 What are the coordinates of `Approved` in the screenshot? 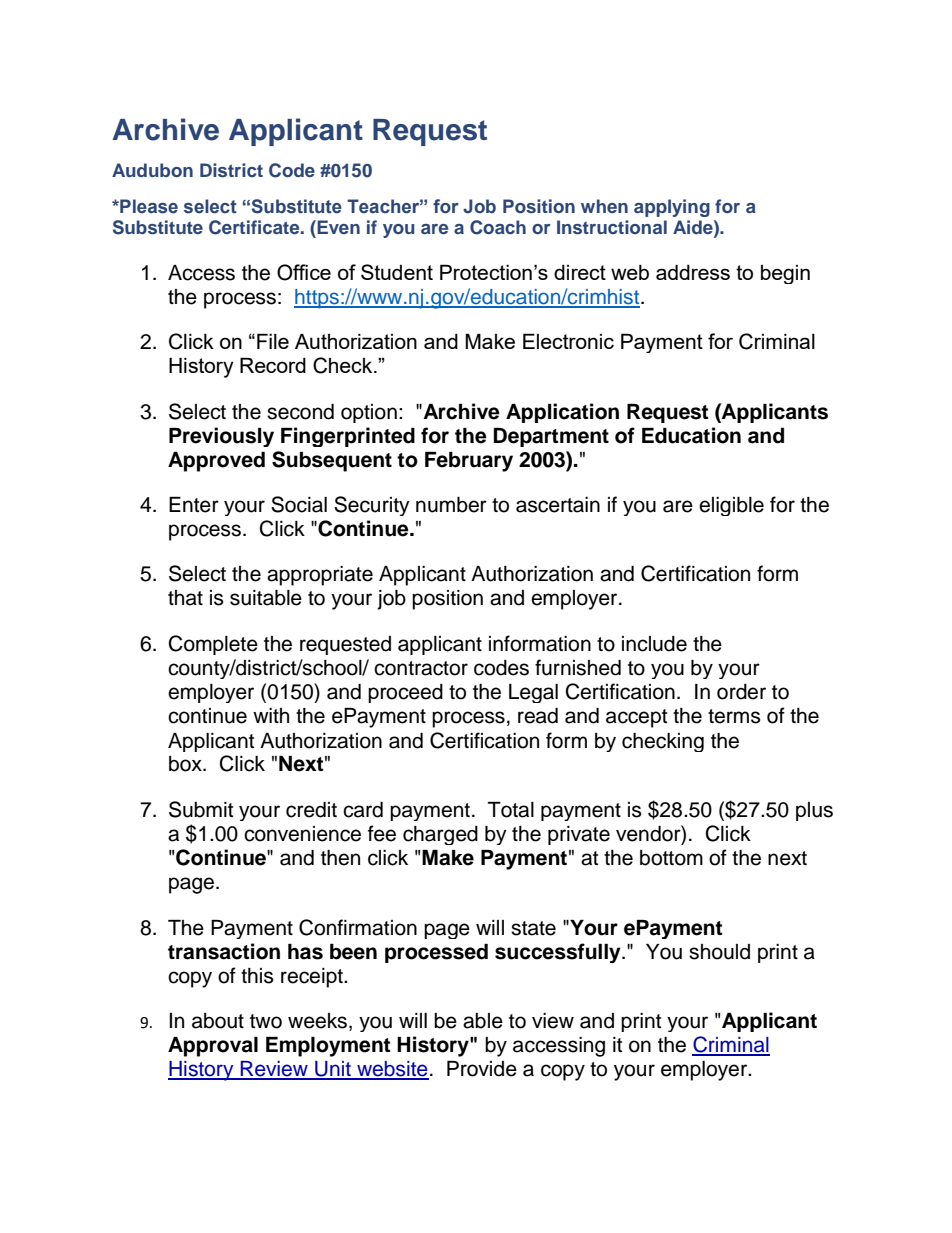 It's located at (216, 462).
